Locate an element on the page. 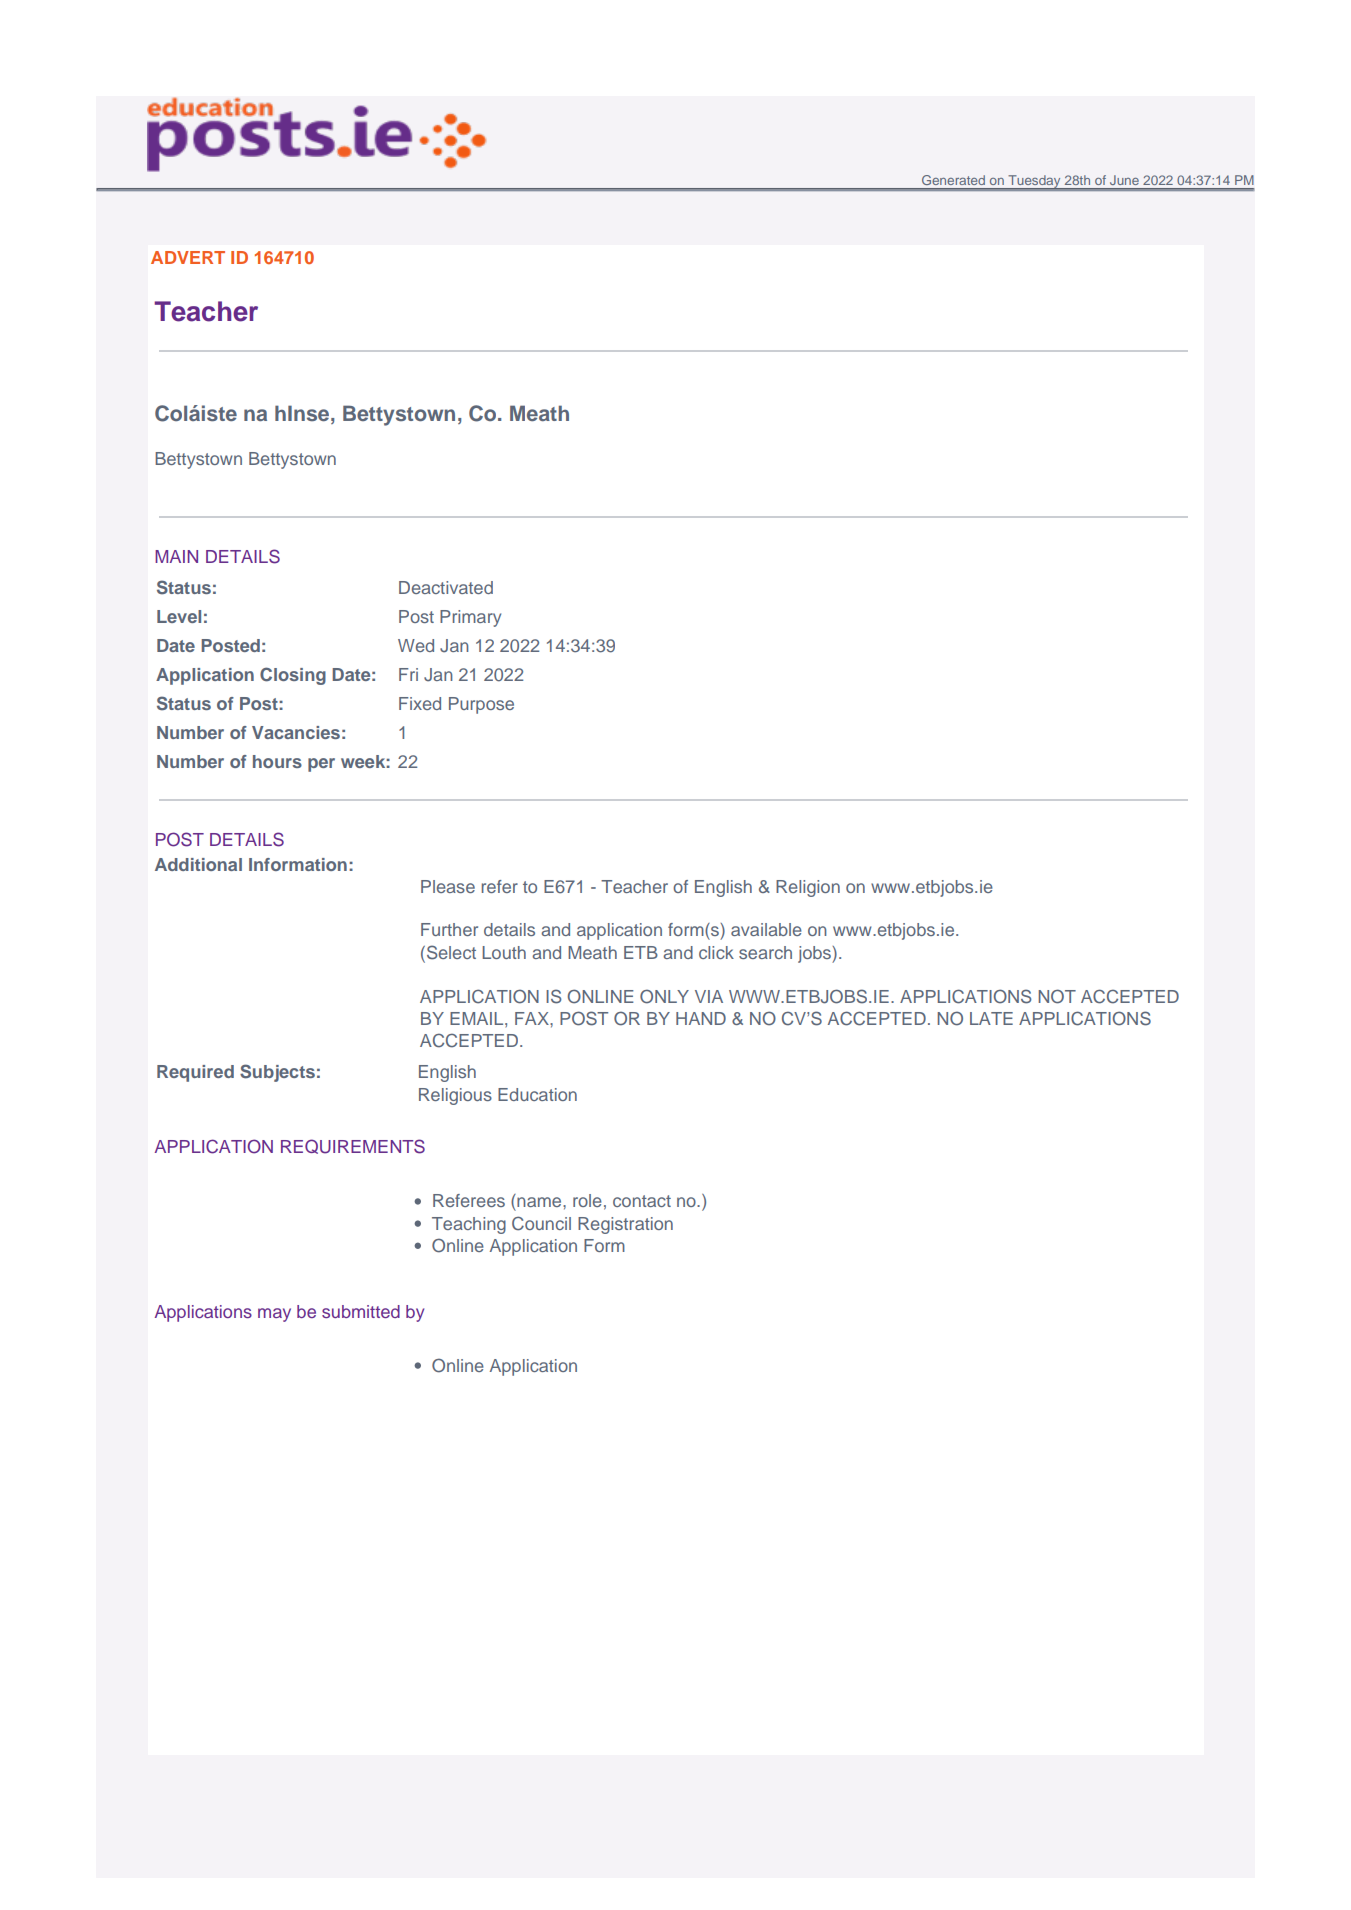 The image size is (1351, 1910). hours is located at coordinates (277, 761).
